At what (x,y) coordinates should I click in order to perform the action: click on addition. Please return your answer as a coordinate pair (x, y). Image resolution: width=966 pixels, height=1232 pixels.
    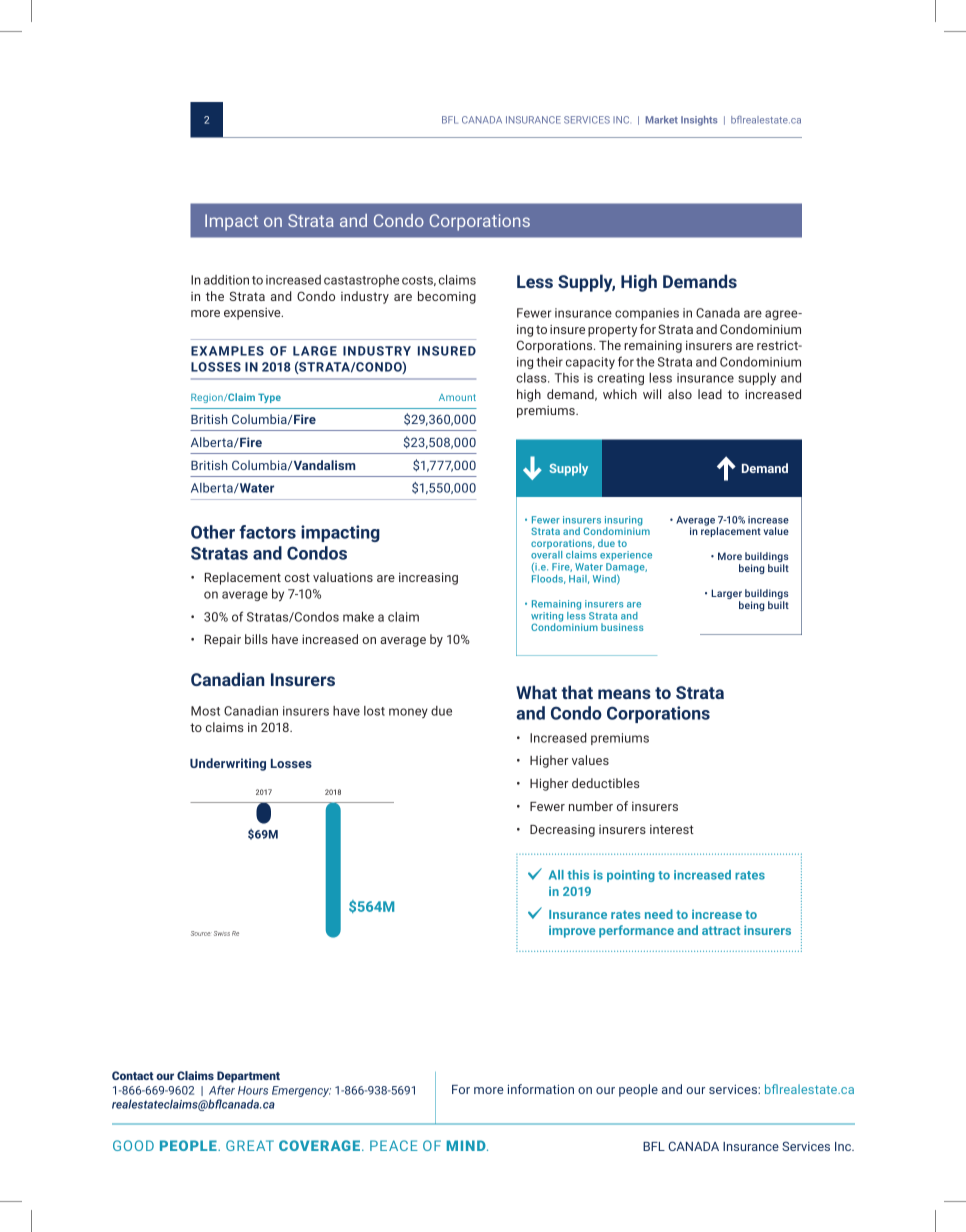
    Looking at the image, I should click on (226, 280).
